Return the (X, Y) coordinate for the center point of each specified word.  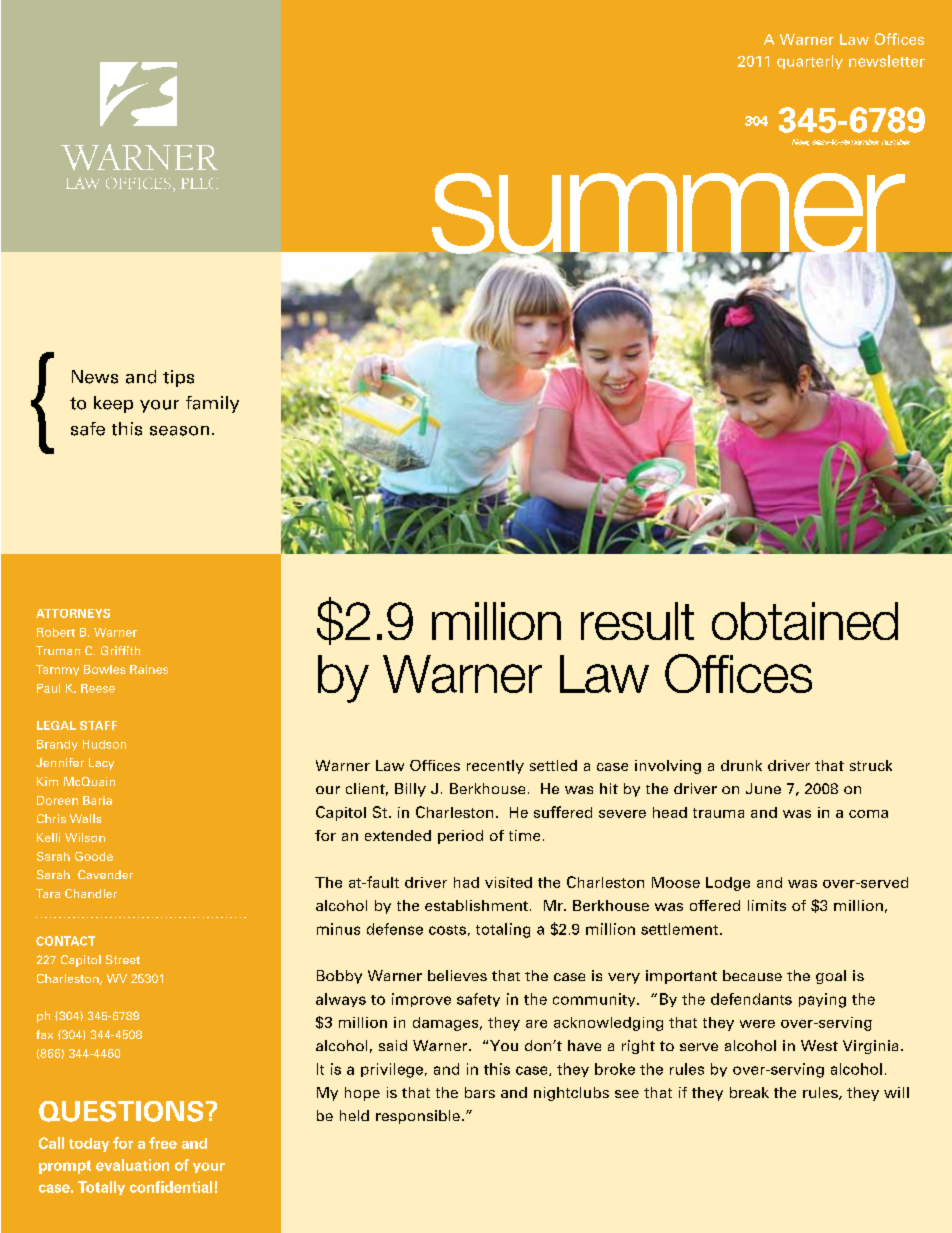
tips (178, 378)
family (212, 404)
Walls (85, 818)
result (637, 621)
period (460, 837)
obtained (805, 621)
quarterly (810, 62)
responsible (418, 1117)
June (763, 788)
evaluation (132, 1165)
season (179, 431)
